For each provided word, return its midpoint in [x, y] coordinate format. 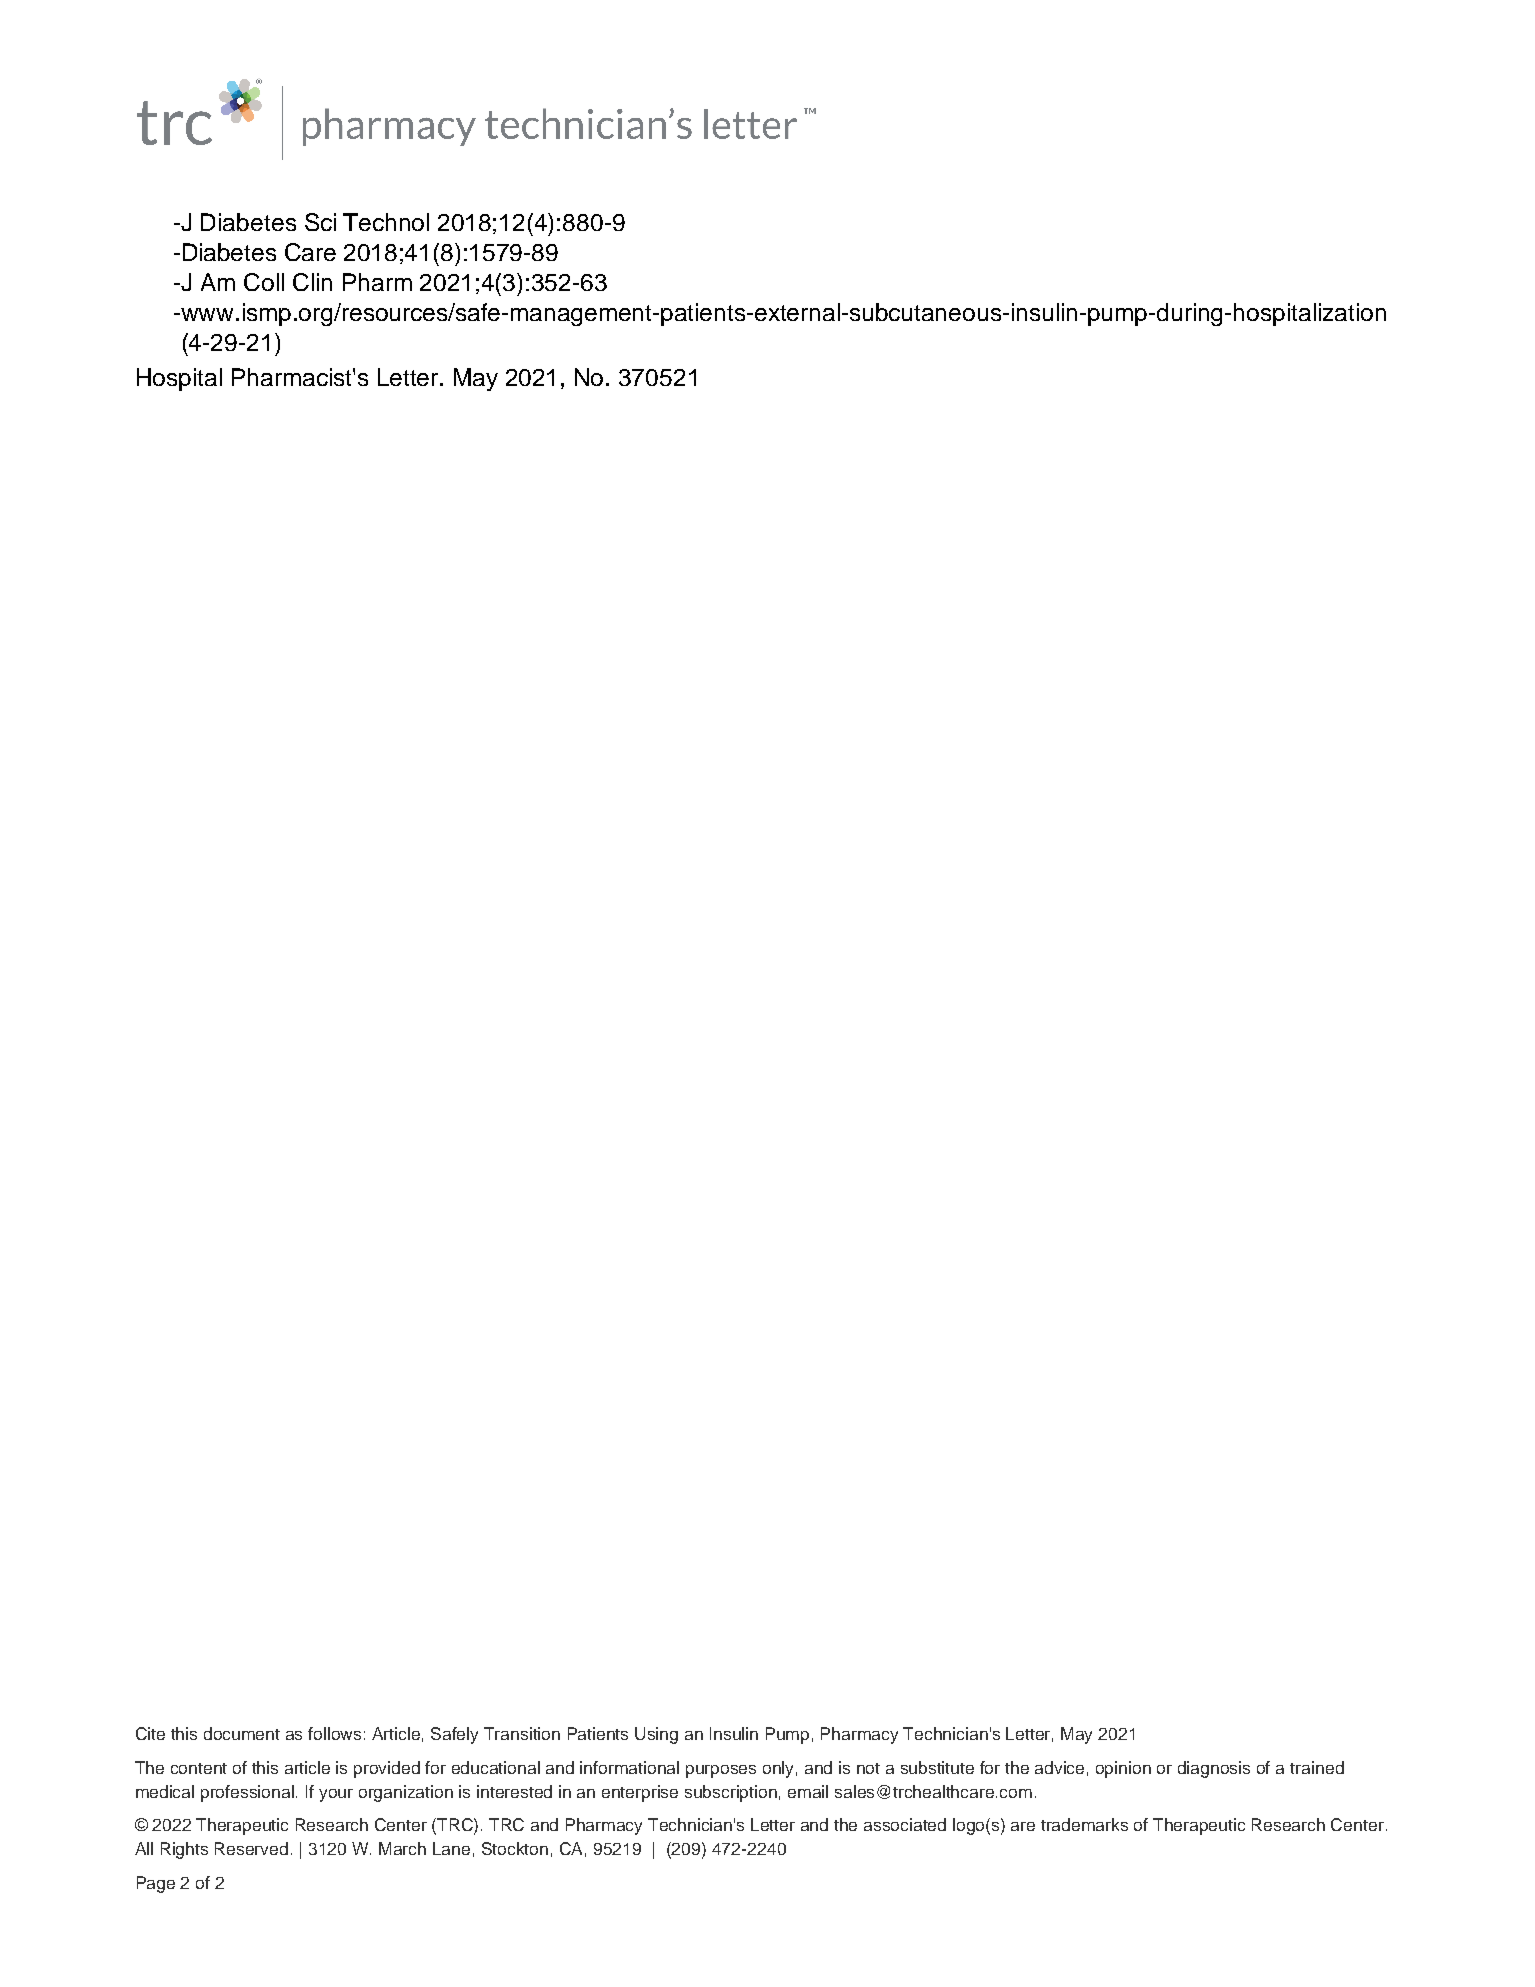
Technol [386, 222]
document [242, 1733]
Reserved [251, 1848]
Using [656, 1735]
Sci [320, 222]
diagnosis [1214, 1769]
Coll [264, 282]
